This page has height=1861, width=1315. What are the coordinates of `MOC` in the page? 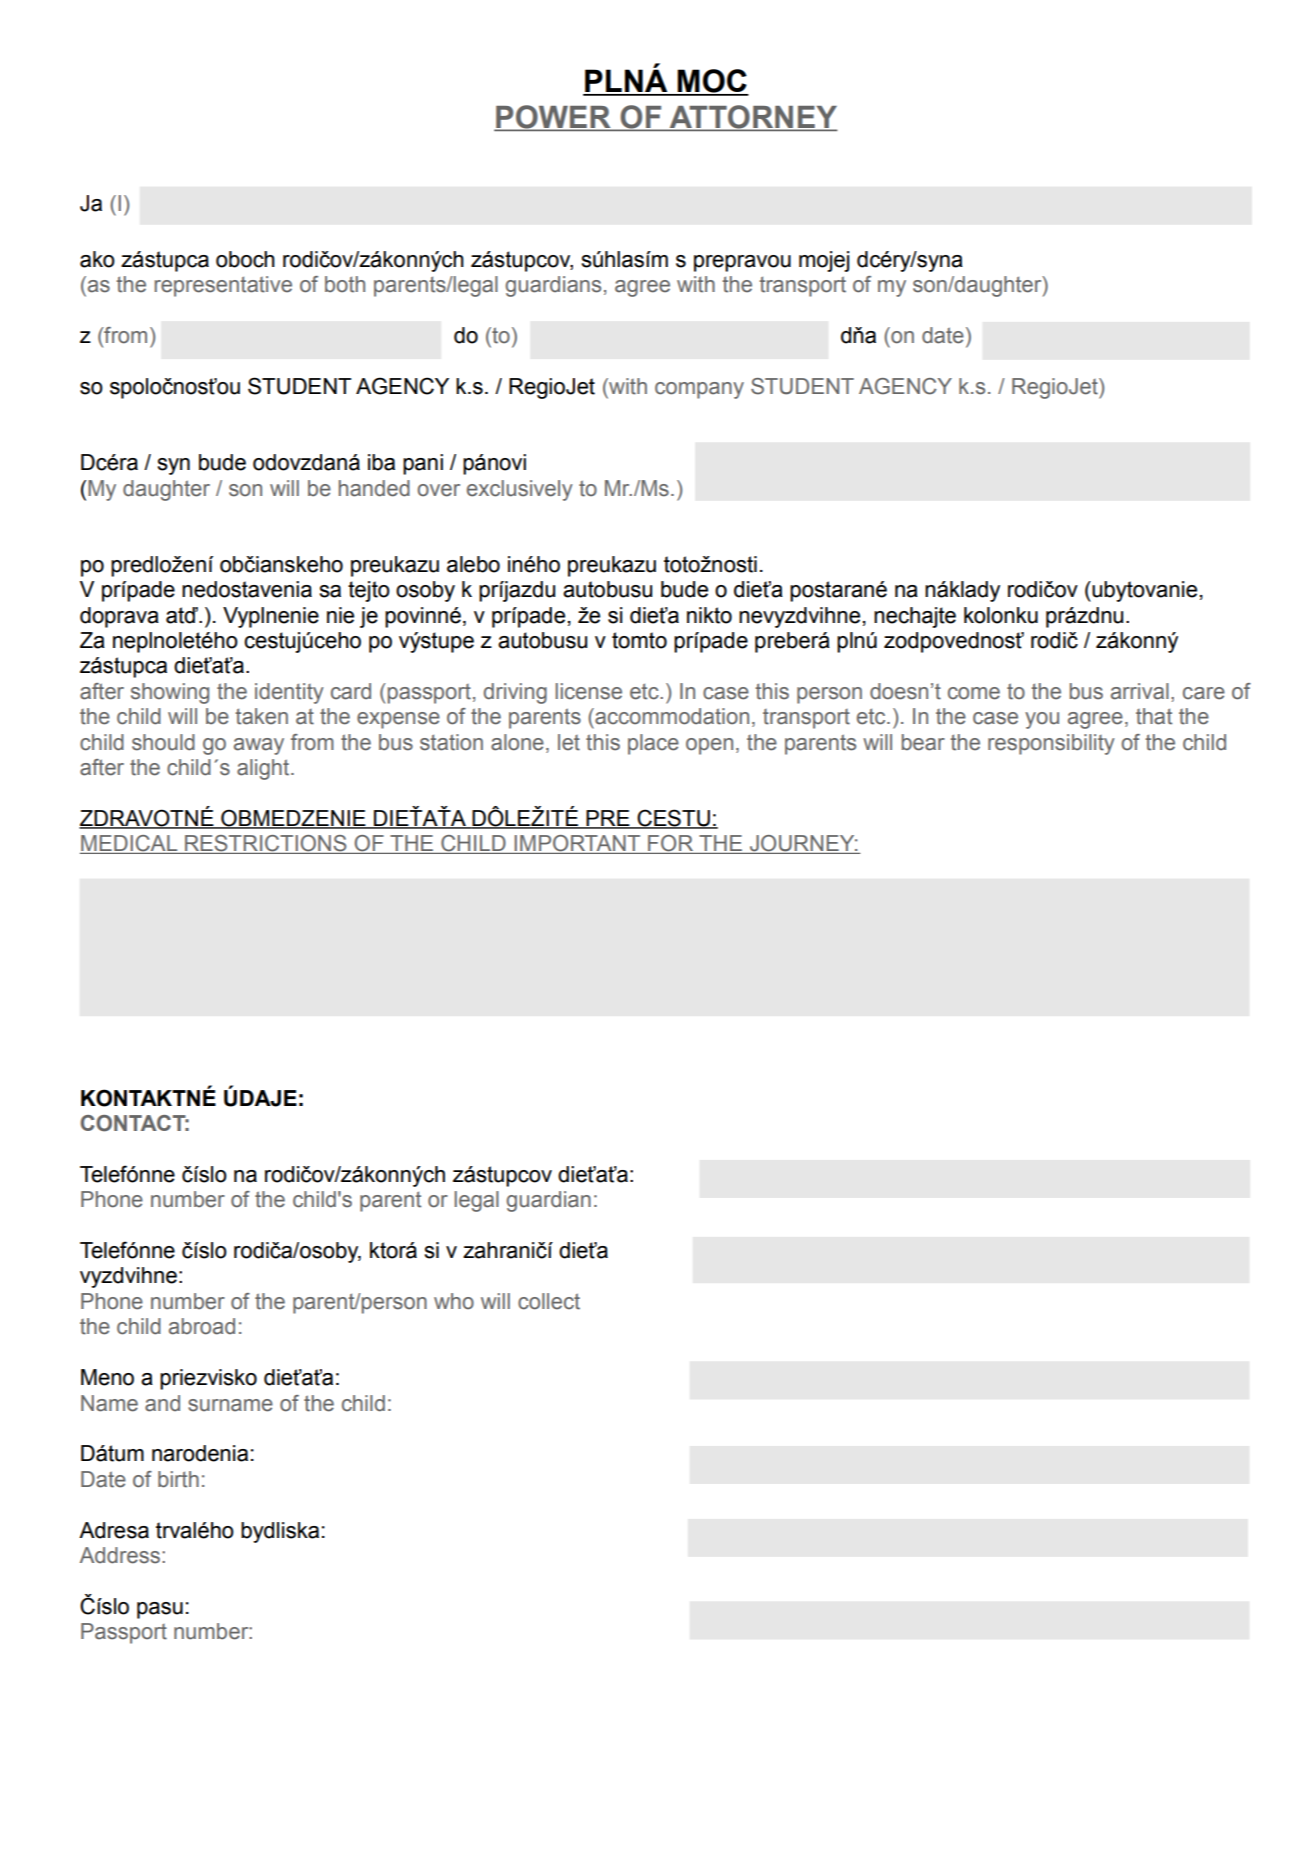 It's located at (712, 82).
